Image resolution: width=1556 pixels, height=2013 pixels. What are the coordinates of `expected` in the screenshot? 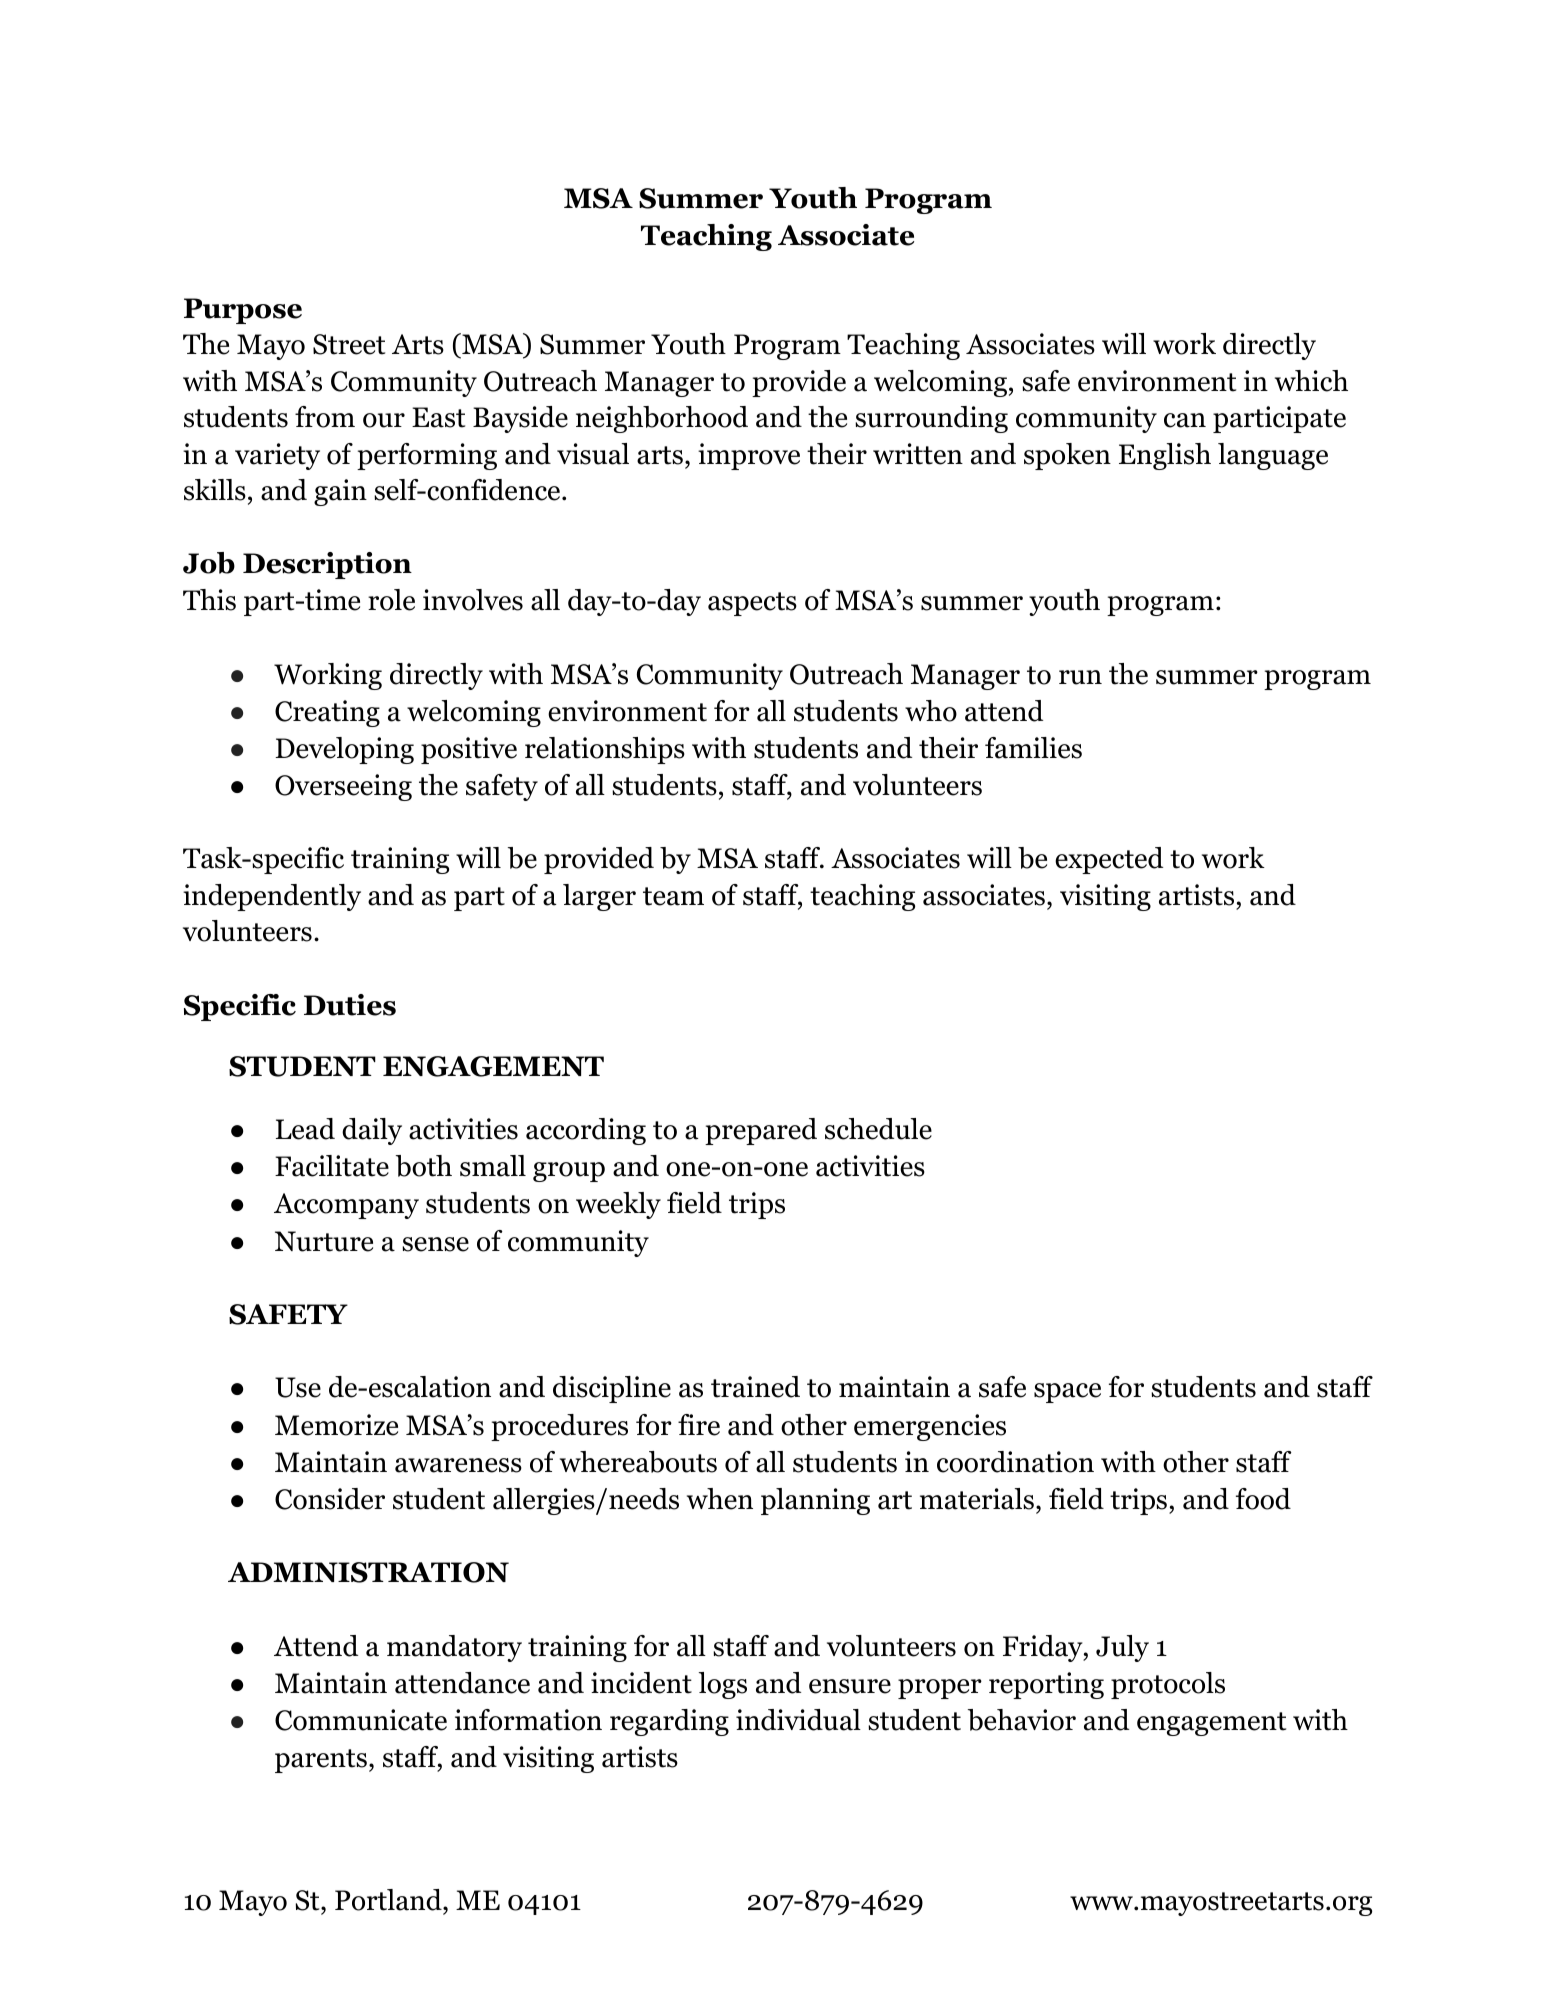 It's located at (1109, 860).
